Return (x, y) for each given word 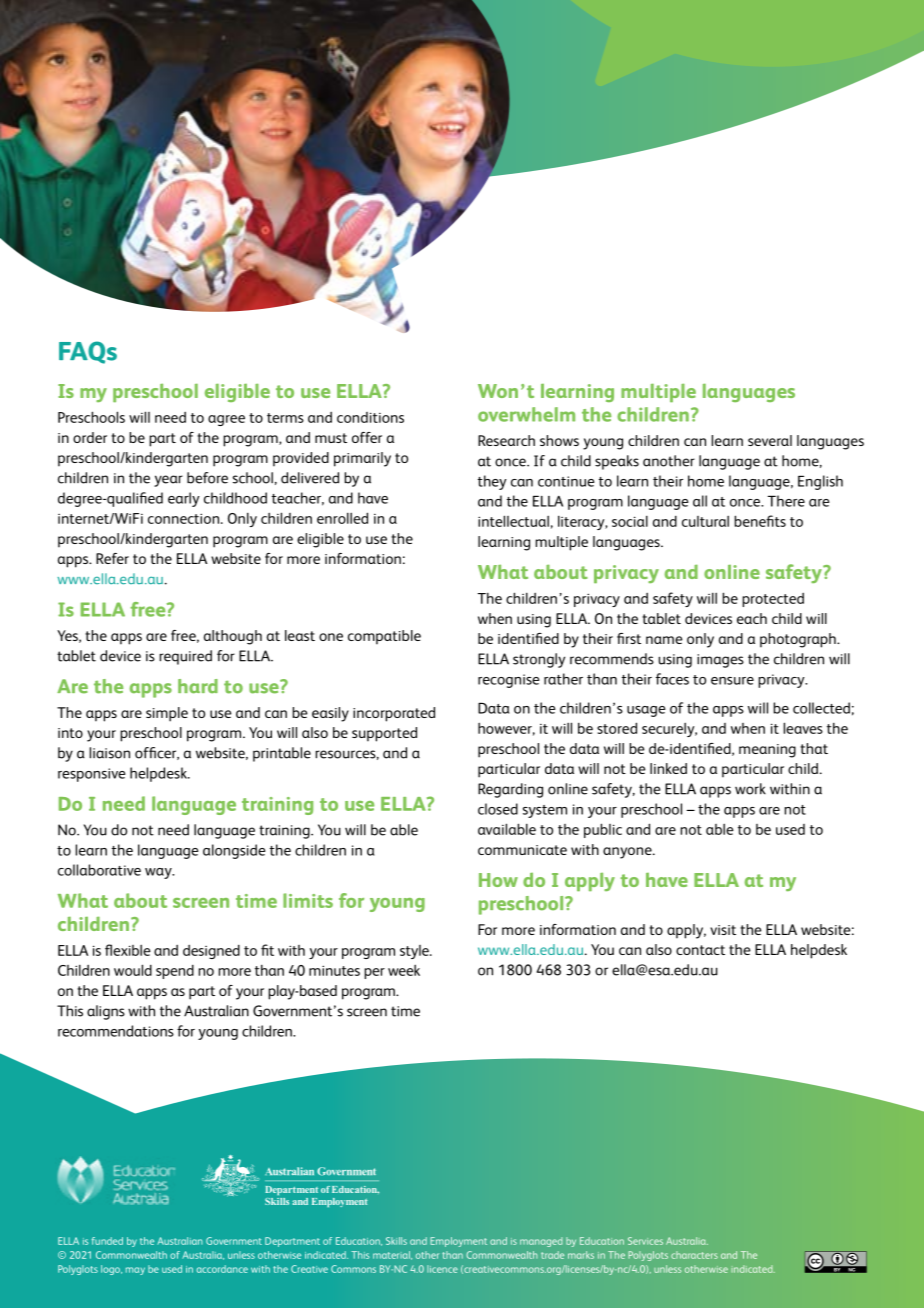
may (135, 1271)
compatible (384, 637)
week (404, 970)
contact (700, 950)
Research (506, 440)
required (185, 657)
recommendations (116, 1031)
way (159, 873)
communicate (522, 850)
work (750, 789)
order (90, 437)
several (770, 440)
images (720, 661)
